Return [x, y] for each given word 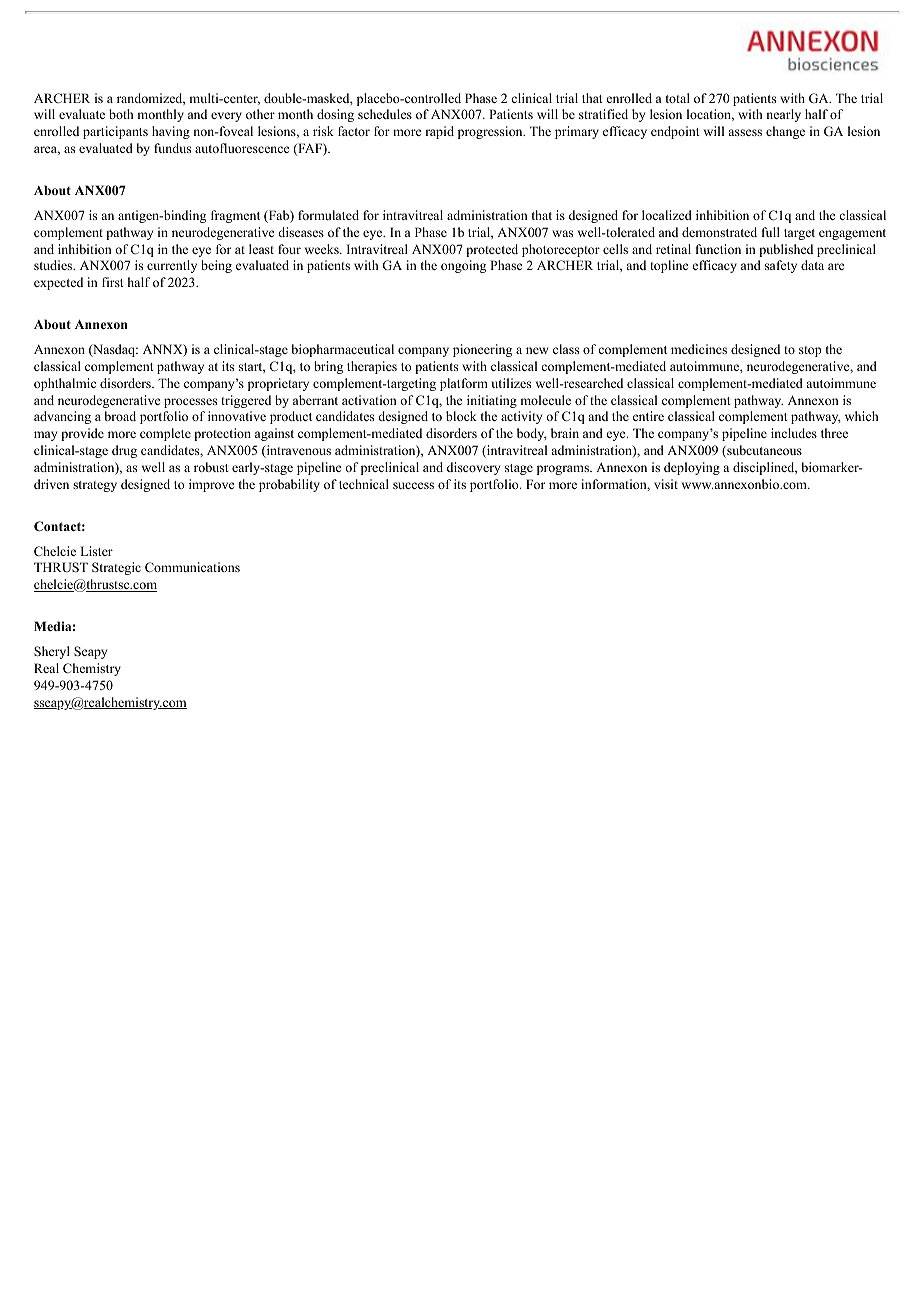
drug [124, 451]
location [710, 115]
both [121, 114]
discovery [473, 468]
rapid [439, 132]
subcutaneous [763, 451]
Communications [192, 567]
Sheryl [52, 652]
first [113, 282]
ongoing [463, 266]
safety [781, 266]
